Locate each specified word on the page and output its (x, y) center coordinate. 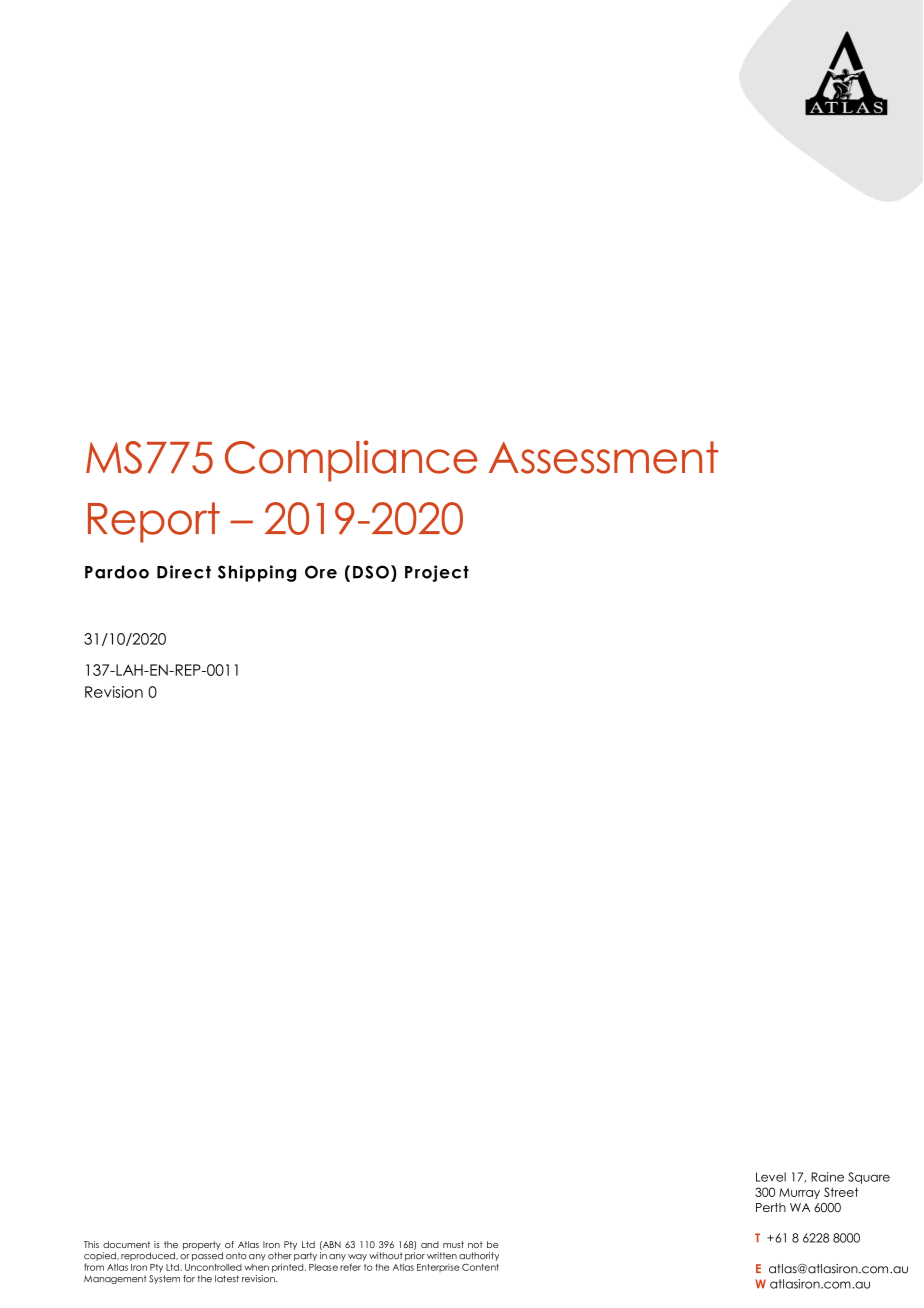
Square (869, 1178)
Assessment (603, 457)
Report (154, 522)
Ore (321, 572)
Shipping (257, 573)
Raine (827, 1177)
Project (437, 573)
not (475, 1244)
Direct (184, 572)
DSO (371, 572)
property (202, 1245)
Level (771, 1177)
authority (479, 1256)
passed (207, 1256)
